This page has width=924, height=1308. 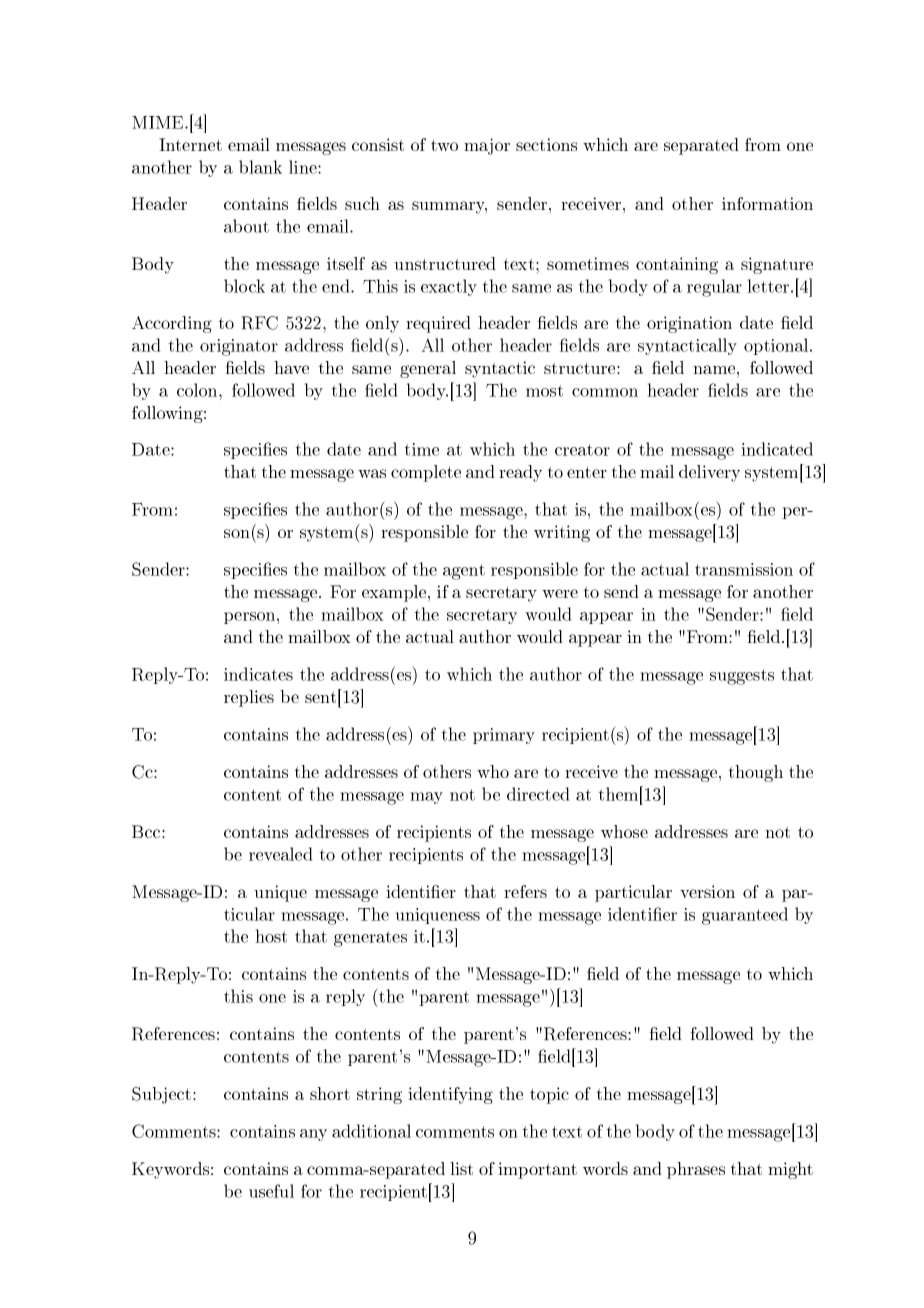 What do you see at coordinates (372, 473) in the page?
I see `was` at bounding box center [372, 473].
